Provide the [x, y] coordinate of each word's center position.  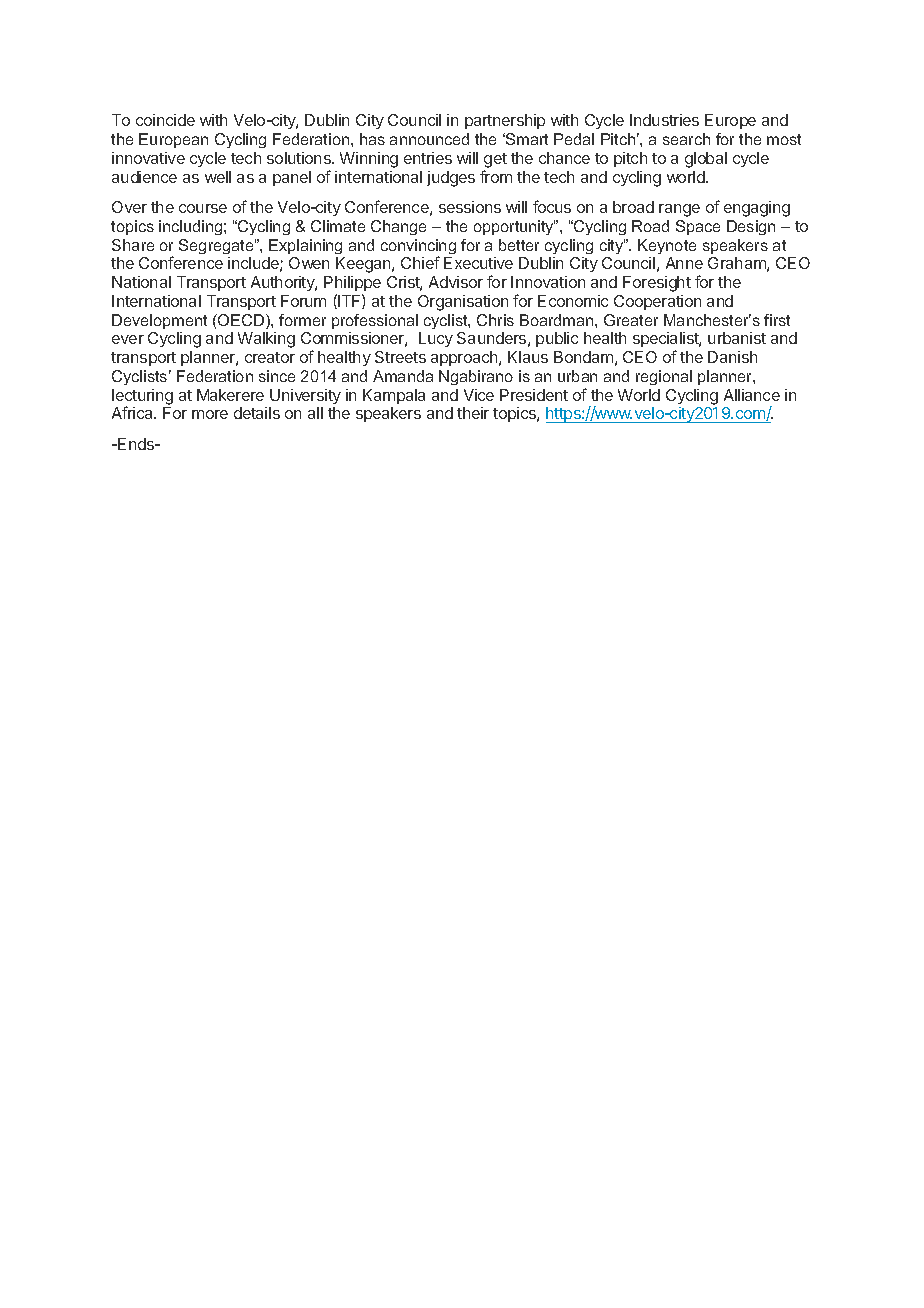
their [473, 413]
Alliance [752, 395]
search [686, 139]
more [210, 414]
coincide [165, 120]
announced [429, 139]
